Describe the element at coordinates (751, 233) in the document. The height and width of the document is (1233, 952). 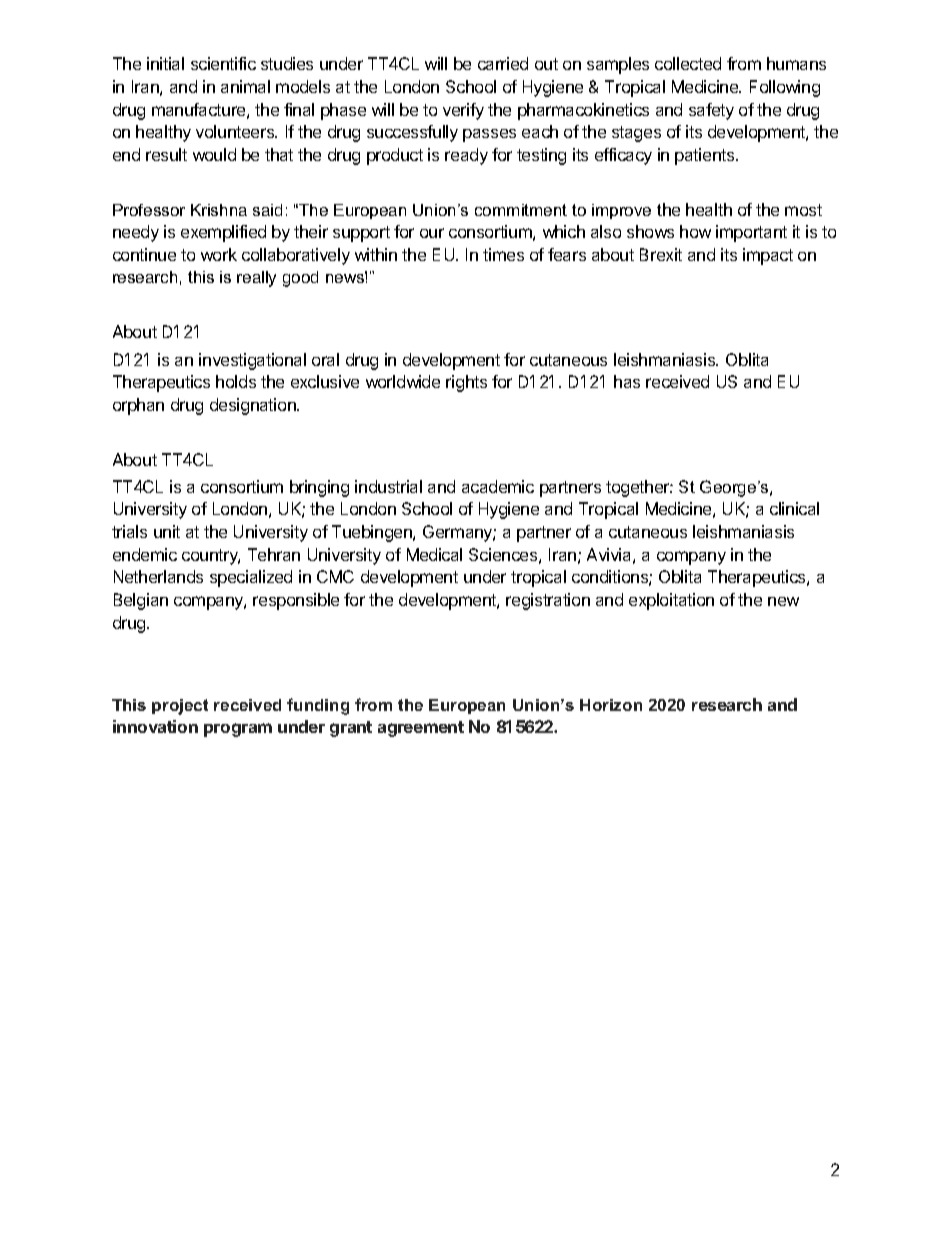
I see `important` at that location.
